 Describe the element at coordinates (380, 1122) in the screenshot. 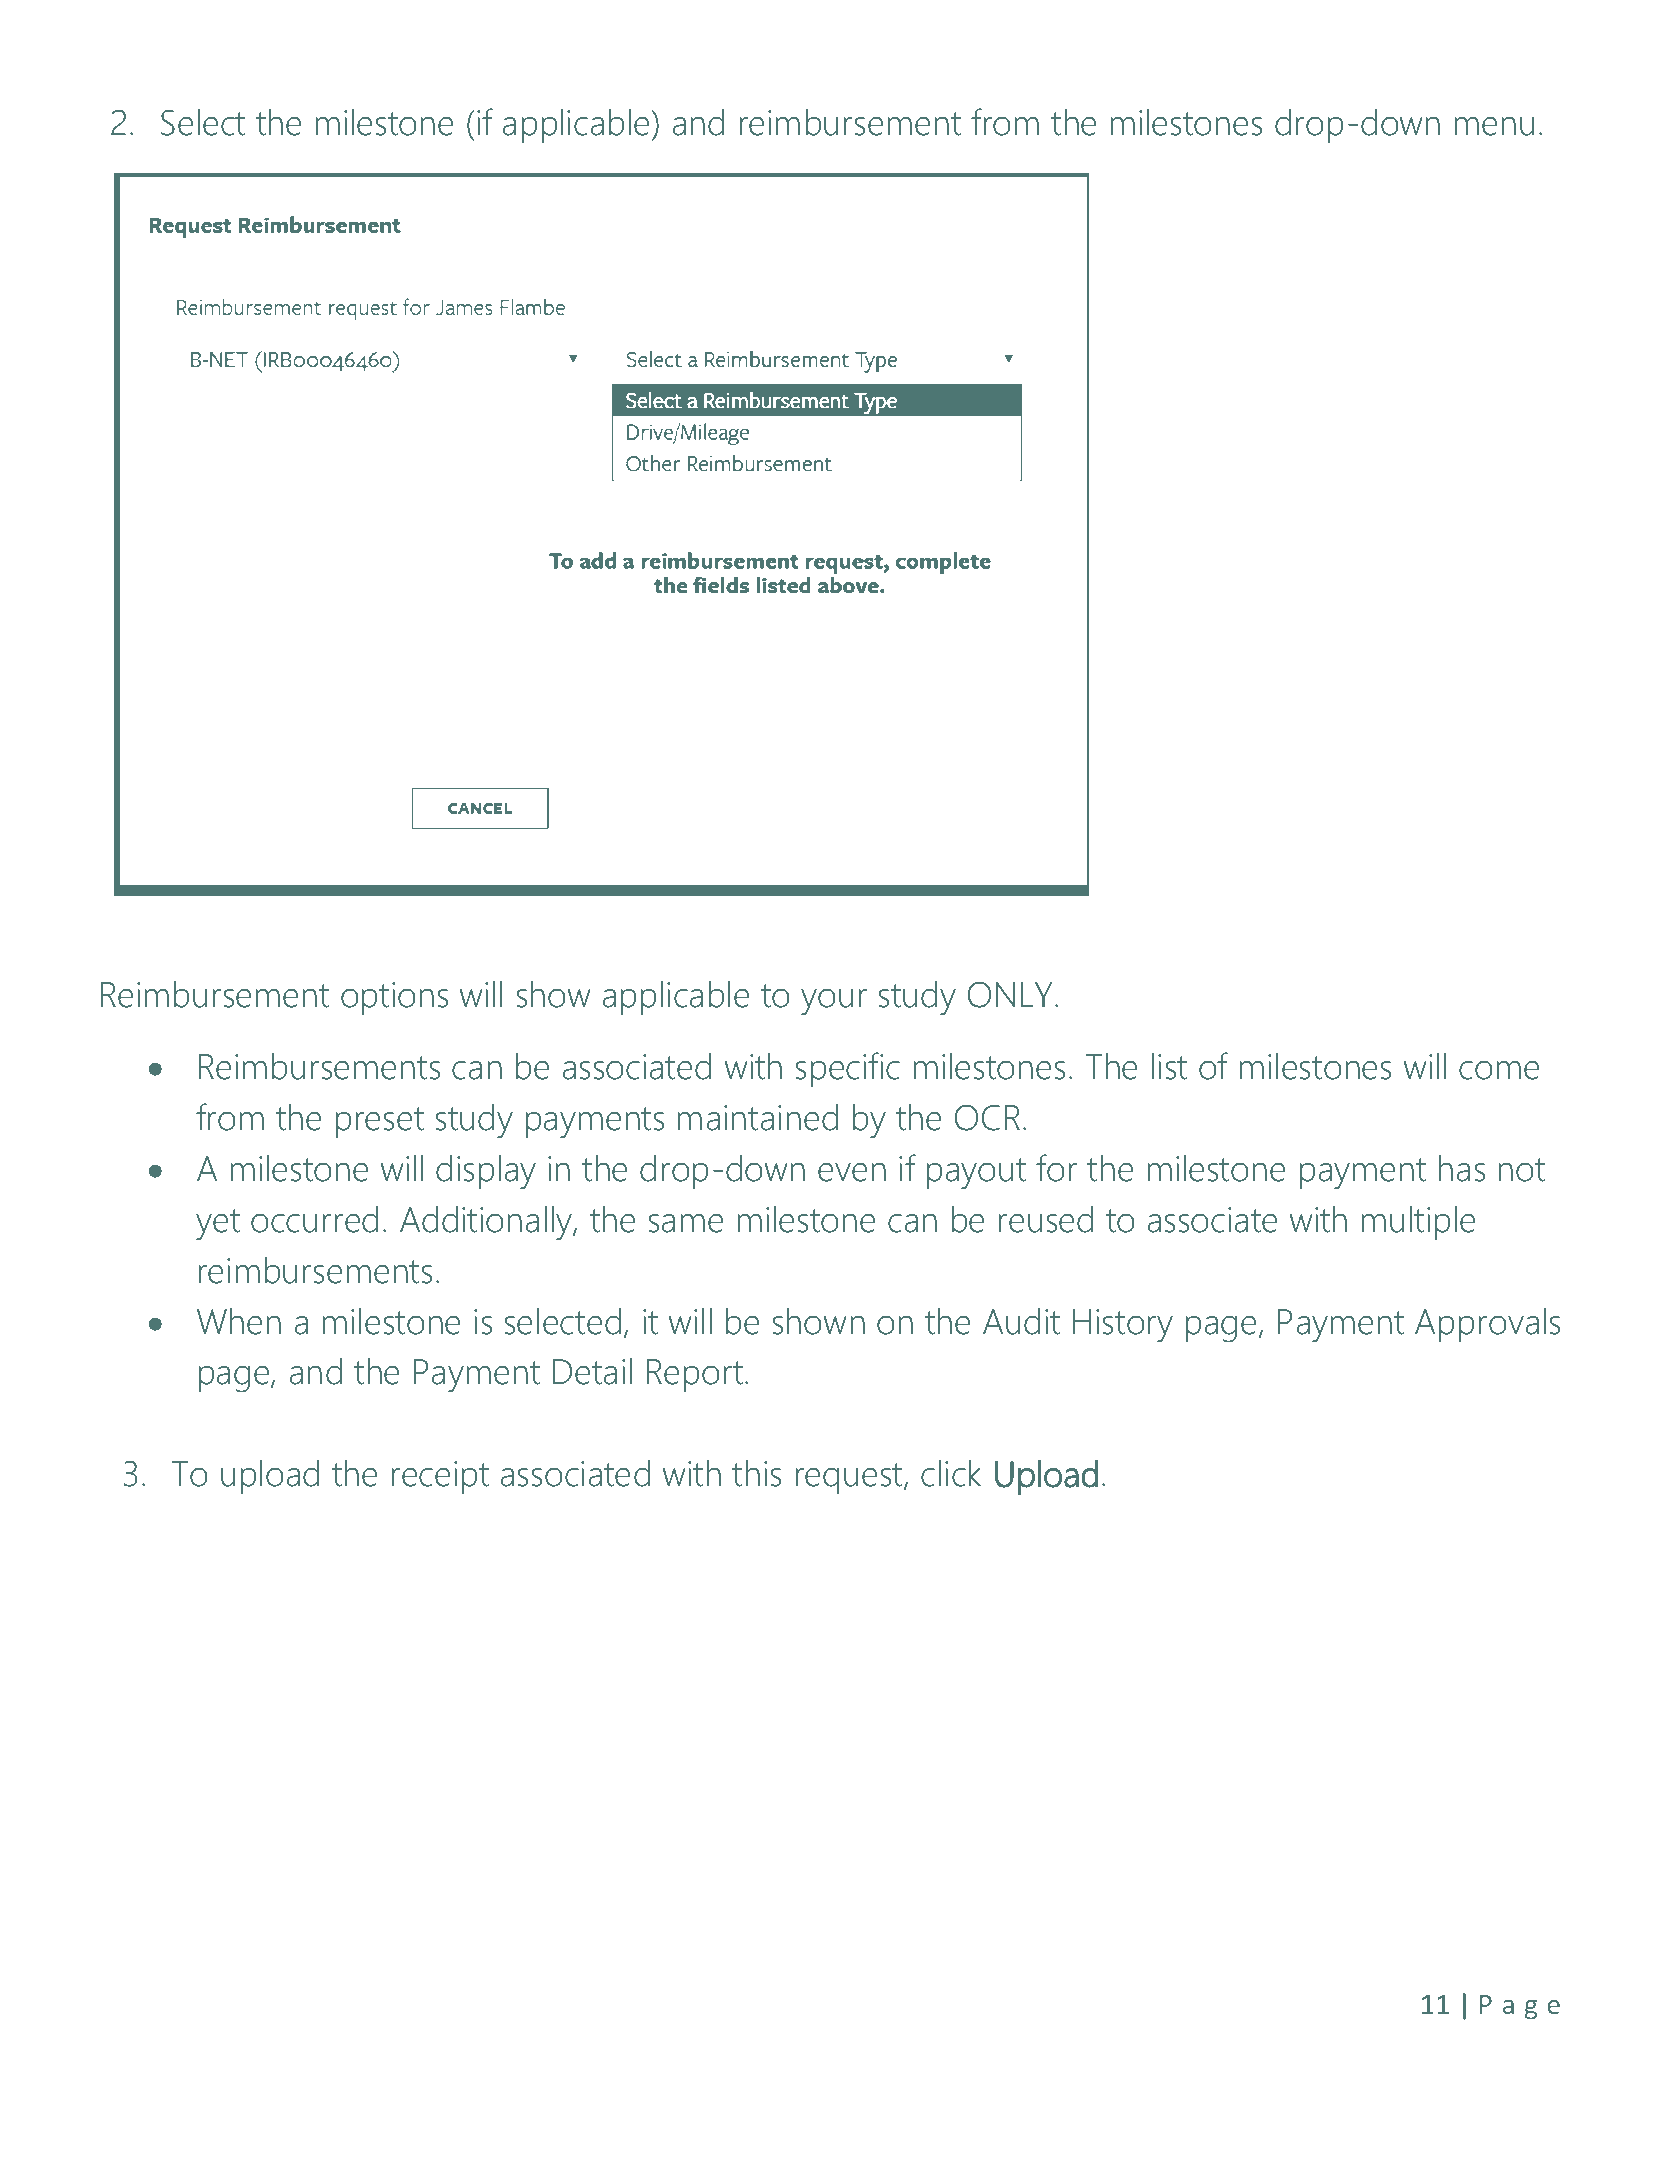

I see `preset` at that location.
